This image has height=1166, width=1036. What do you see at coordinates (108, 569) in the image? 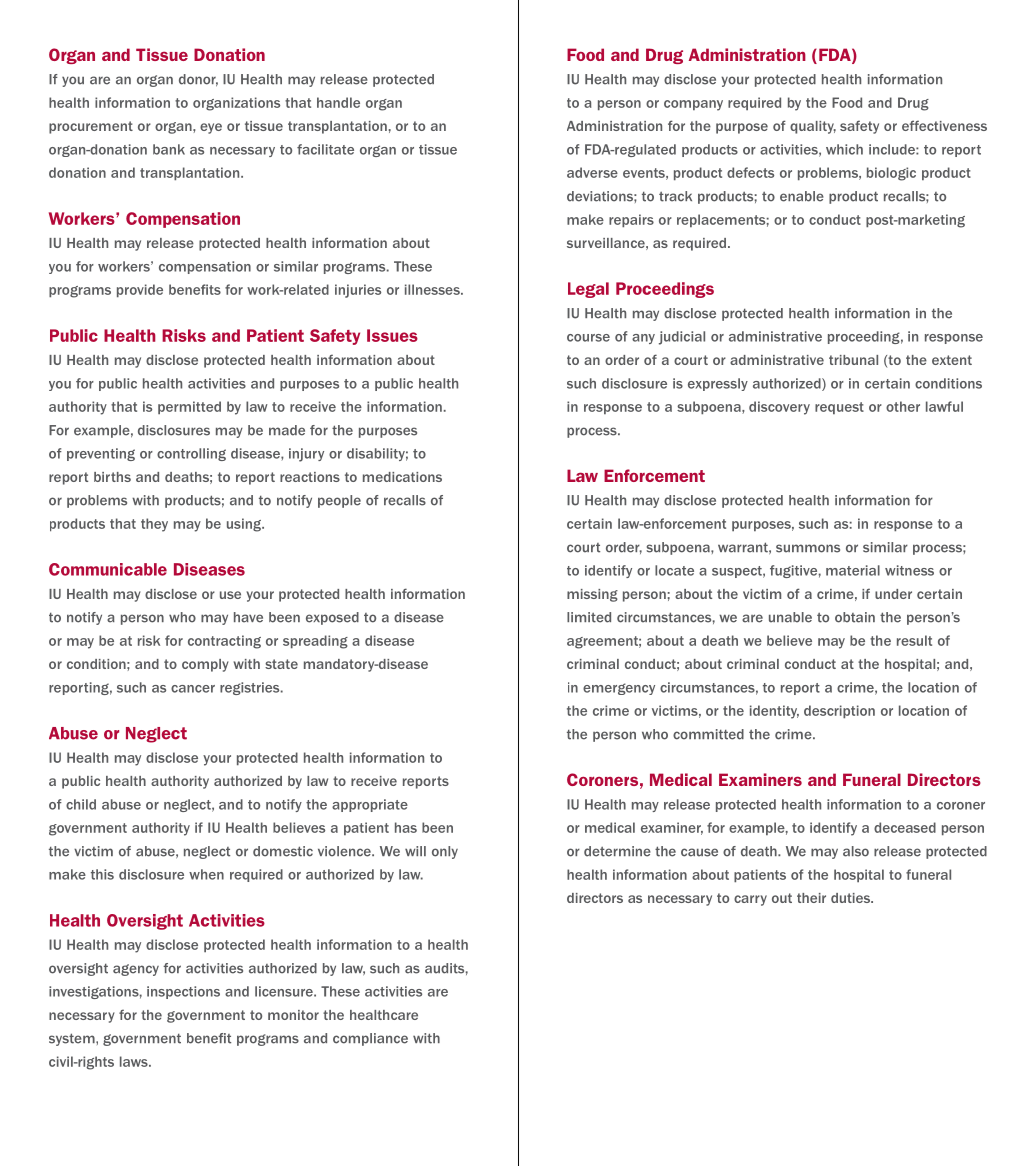
I see `Communicable` at bounding box center [108, 569].
